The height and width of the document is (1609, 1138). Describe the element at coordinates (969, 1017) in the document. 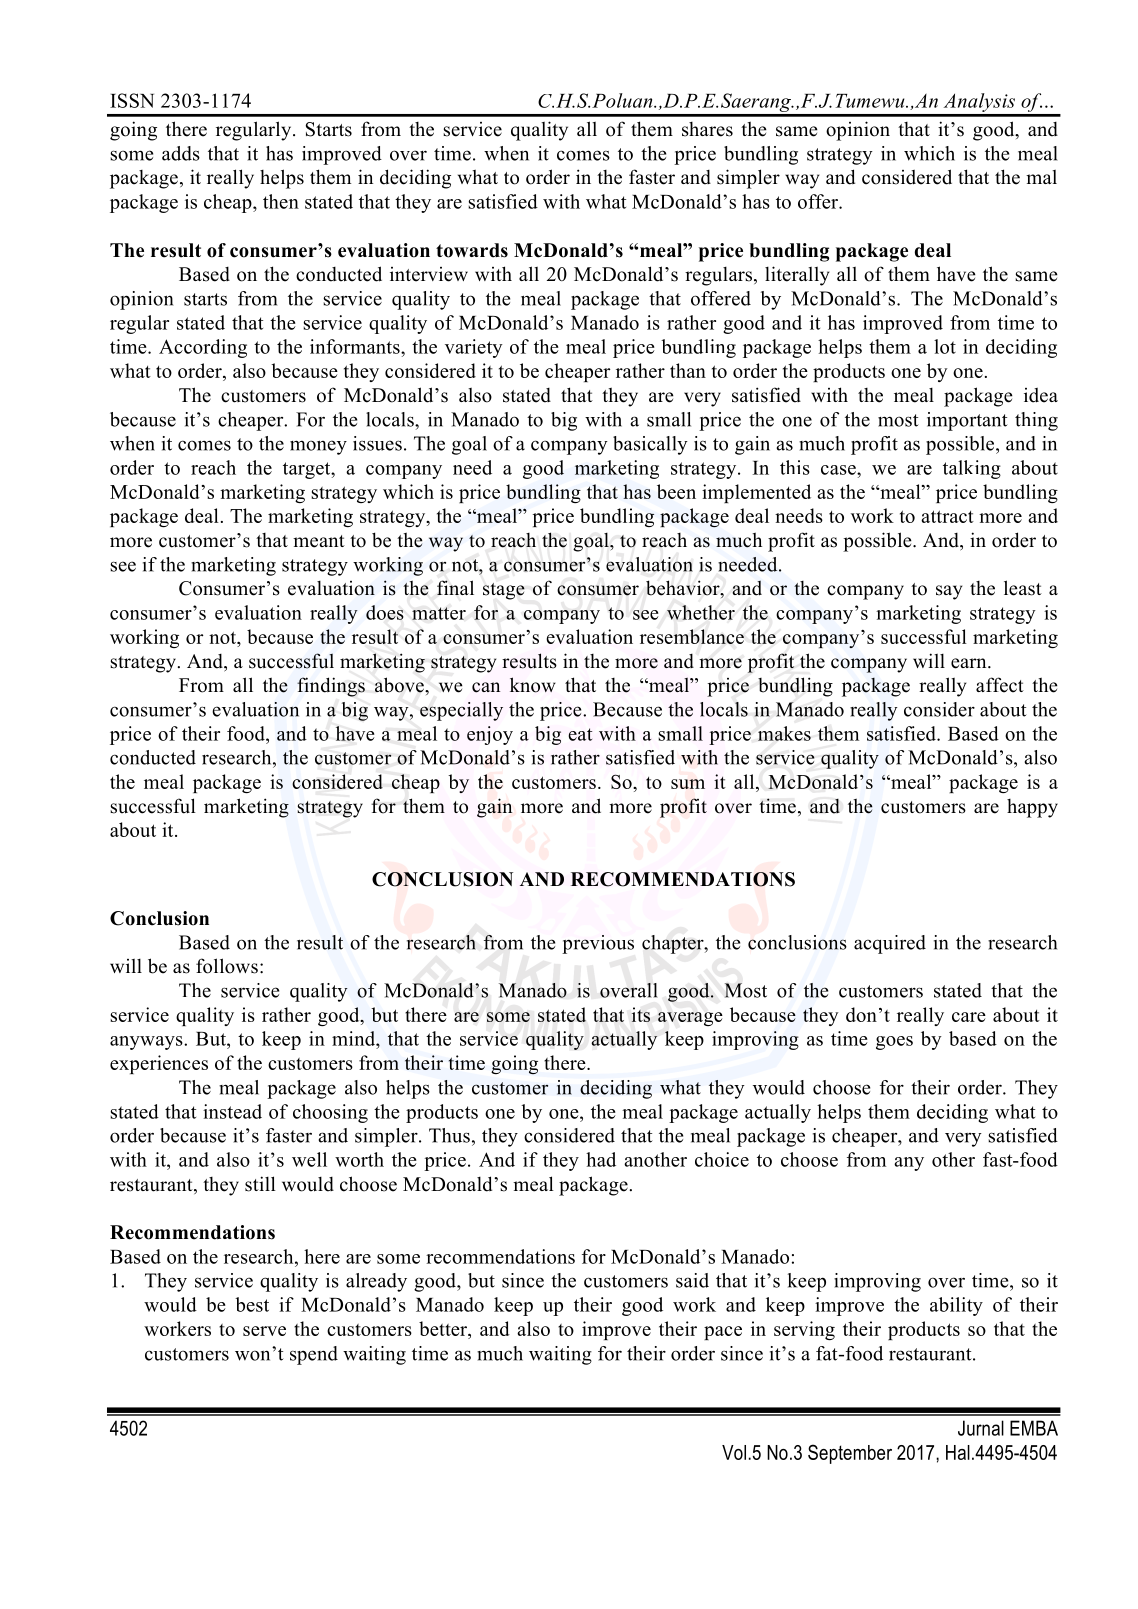

I see `care` at that location.
